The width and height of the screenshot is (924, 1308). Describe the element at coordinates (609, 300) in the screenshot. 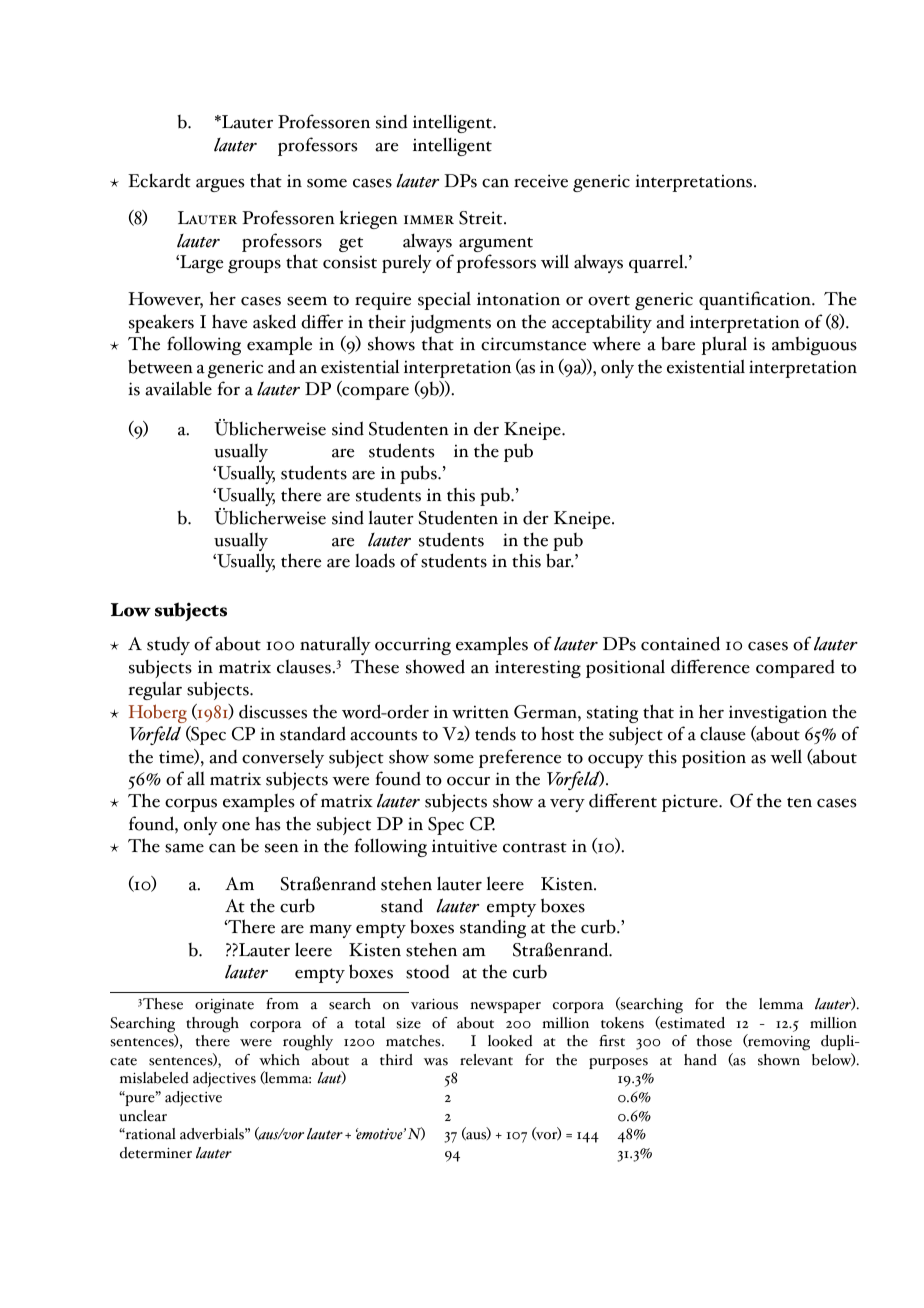

I see `overt` at that location.
